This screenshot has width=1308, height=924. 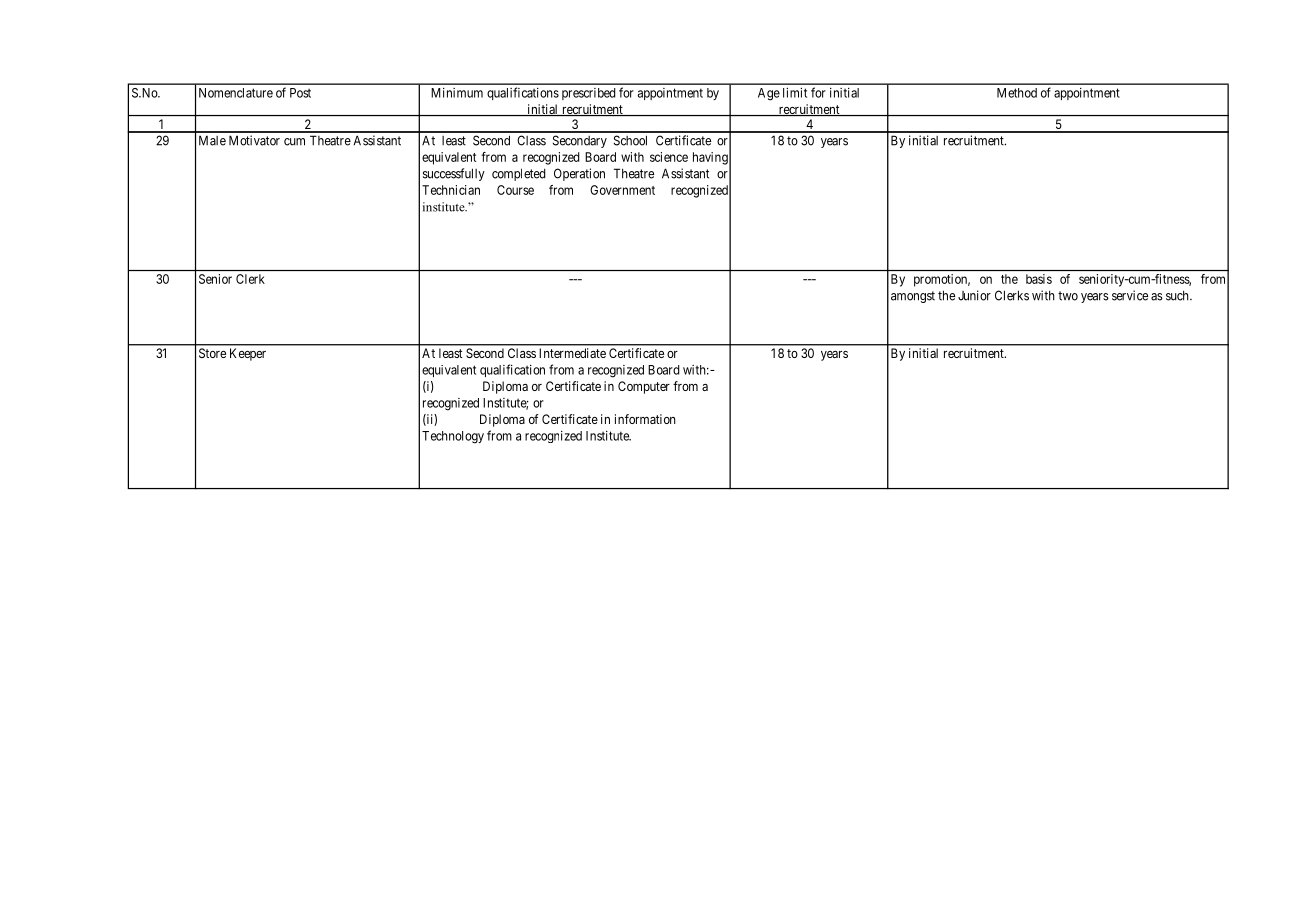 What do you see at coordinates (451, 190) in the screenshot?
I see `Technician` at bounding box center [451, 190].
